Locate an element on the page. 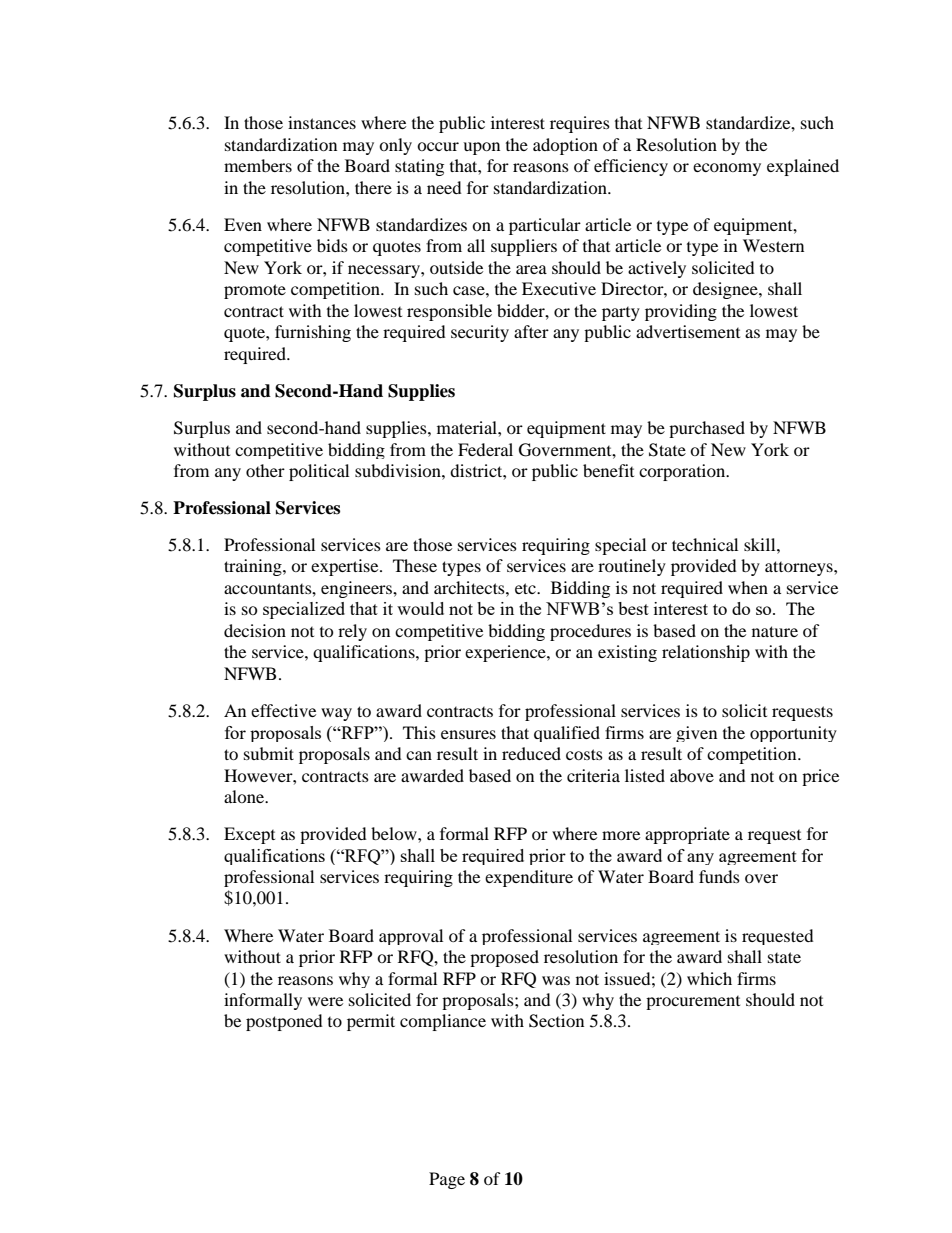 This page has width=952, height=1233. nature is located at coordinates (775, 631).
